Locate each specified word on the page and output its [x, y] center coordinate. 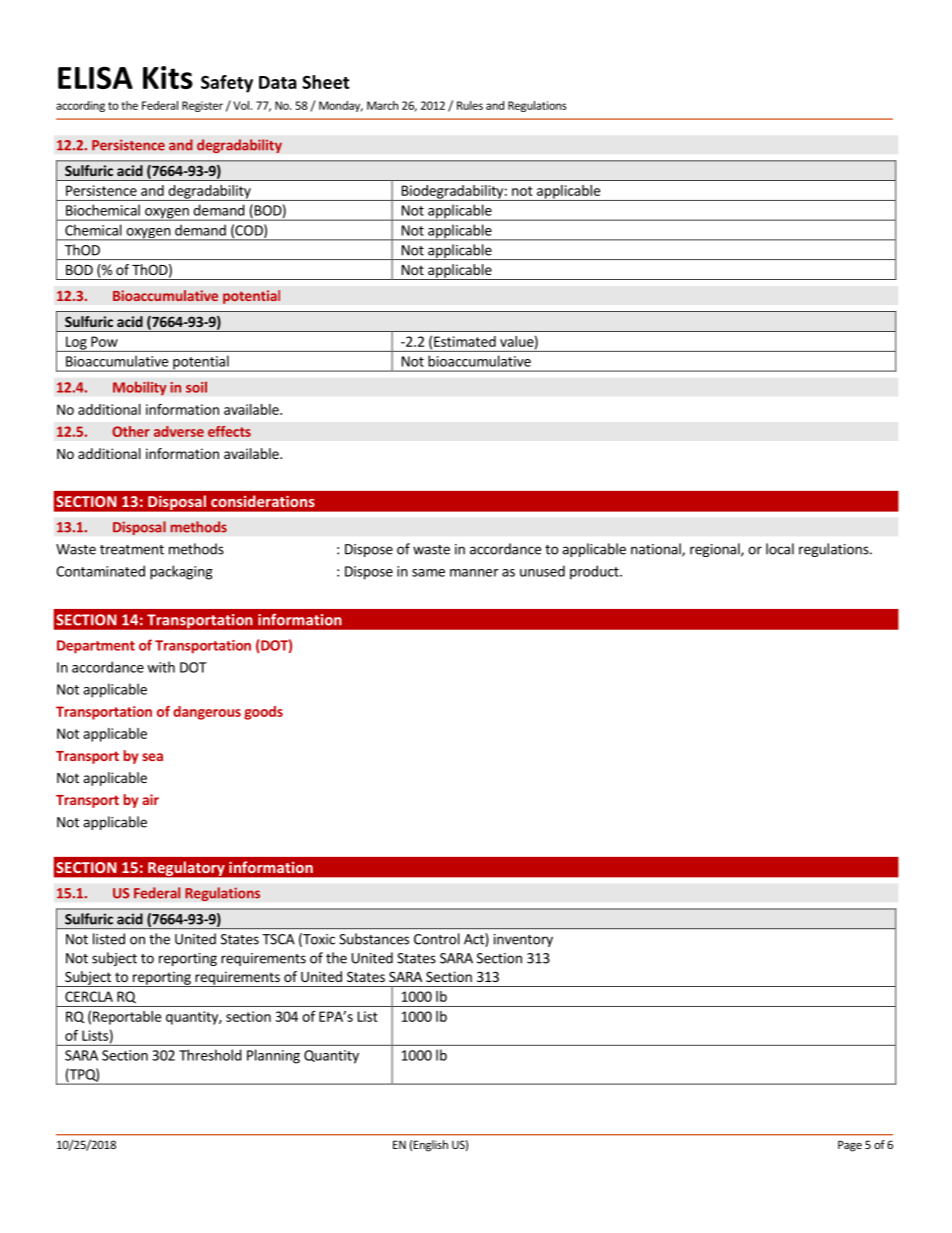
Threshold [210, 1055]
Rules [470, 105]
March [382, 105]
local [780, 549]
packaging [181, 572]
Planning [273, 1056]
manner [474, 573]
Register [202, 106]
